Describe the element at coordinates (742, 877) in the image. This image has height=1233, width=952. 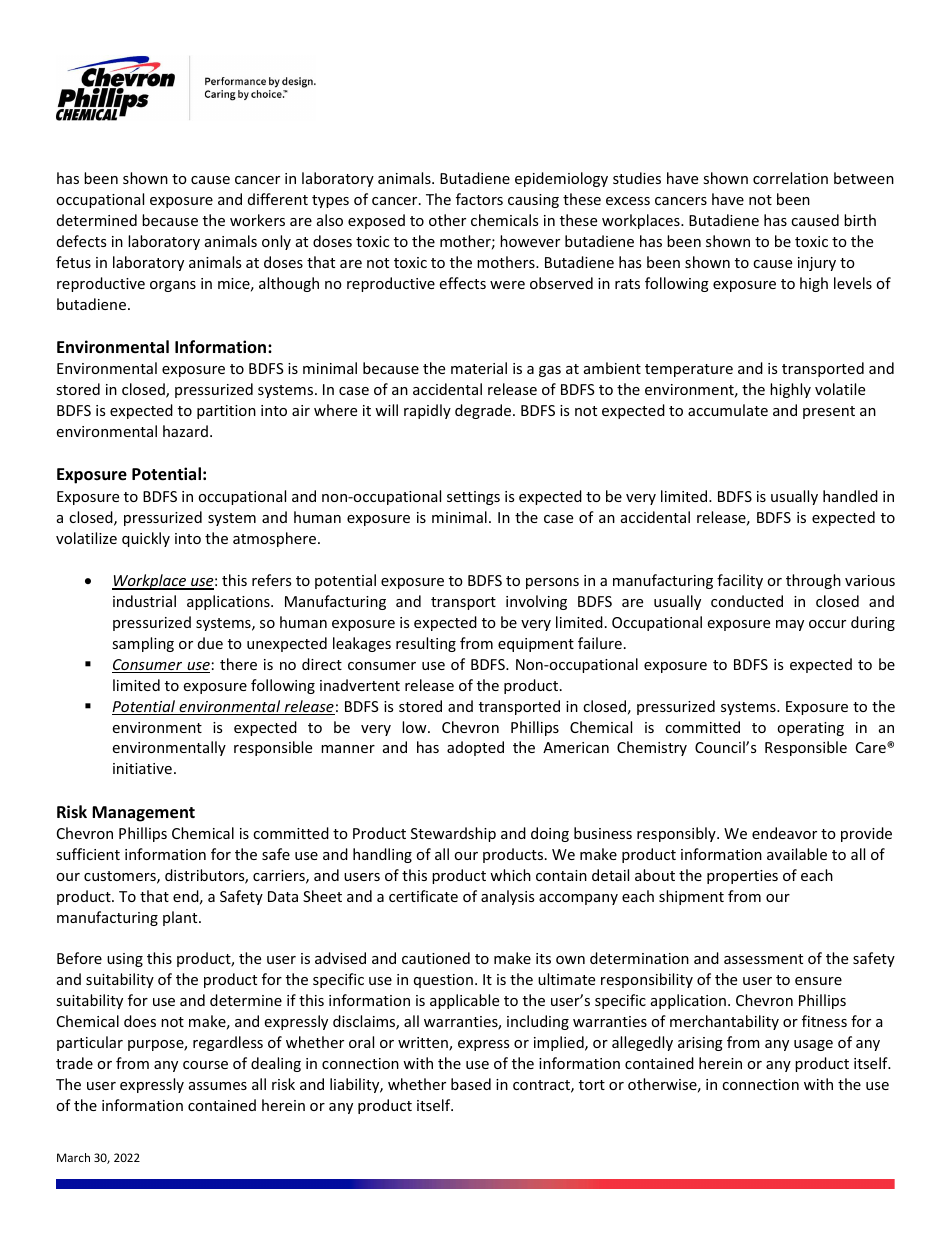
I see `properties` at that location.
